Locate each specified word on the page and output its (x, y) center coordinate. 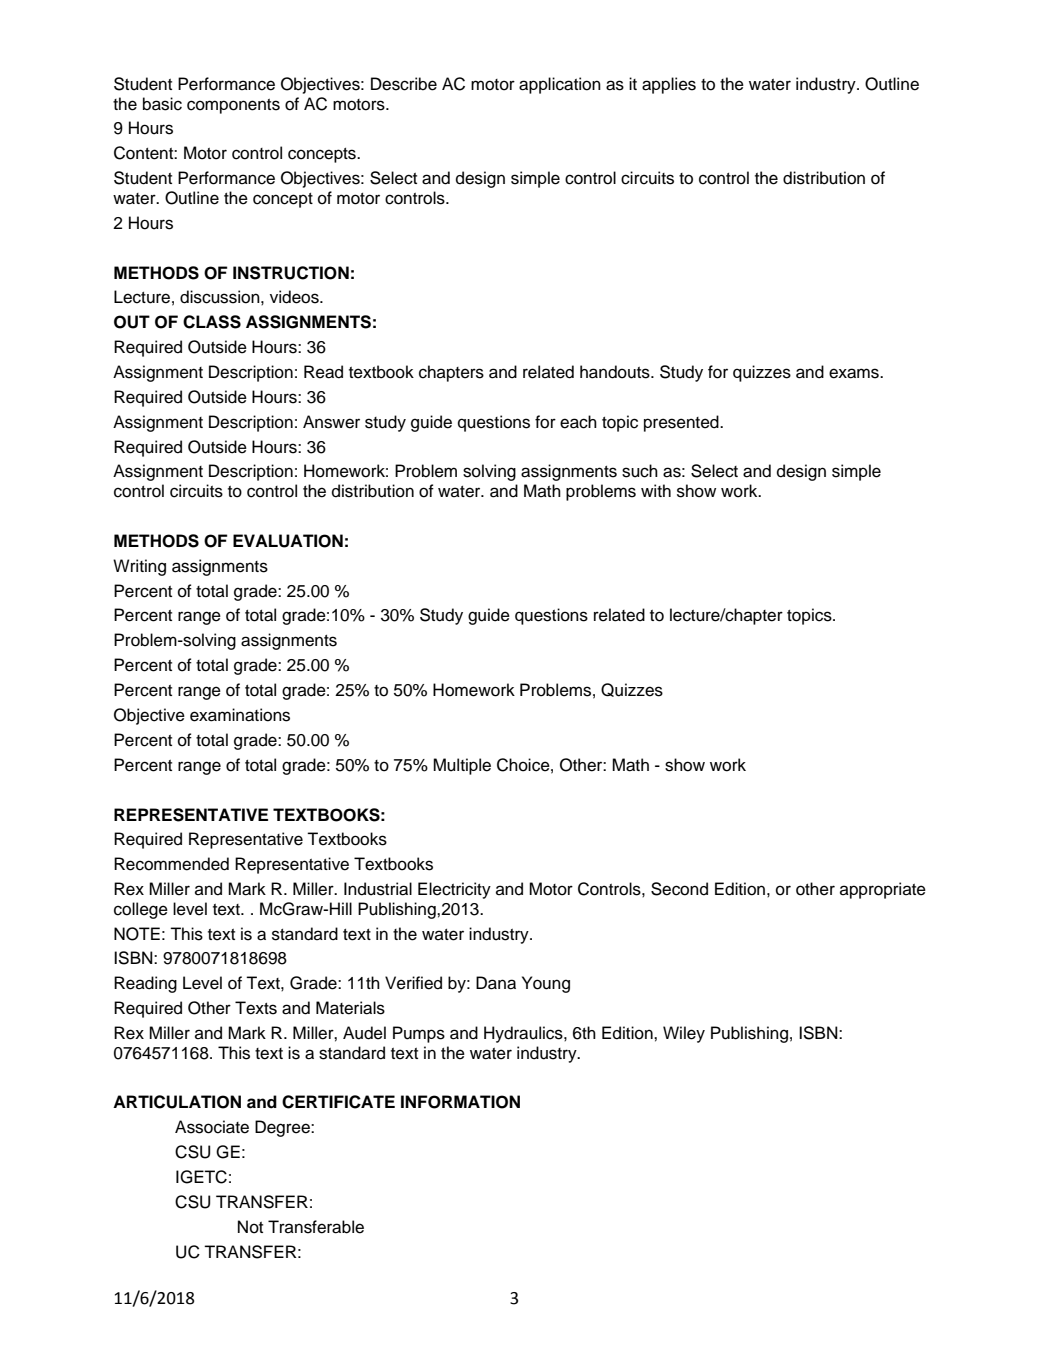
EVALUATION (288, 541)
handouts (616, 372)
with (656, 490)
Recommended (171, 864)
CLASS (212, 322)
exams (855, 373)
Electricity (454, 890)
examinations (240, 715)
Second (679, 889)
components (233, 106)
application (560, 85)
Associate (212, 1127)
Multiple (462, 766)
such (640, 471)
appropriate (883, 890)
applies (669, 85)
